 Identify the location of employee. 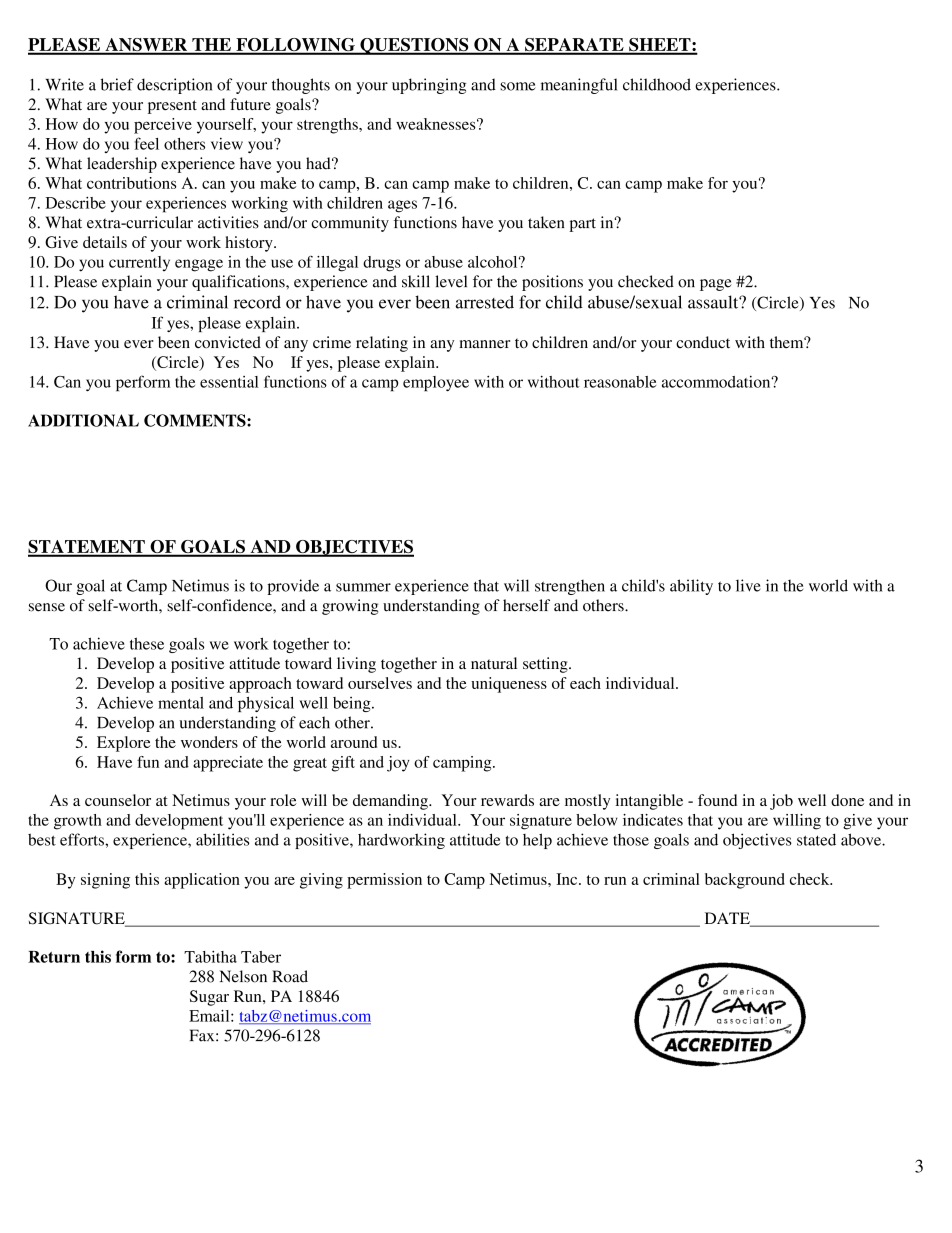
(436, 384).
